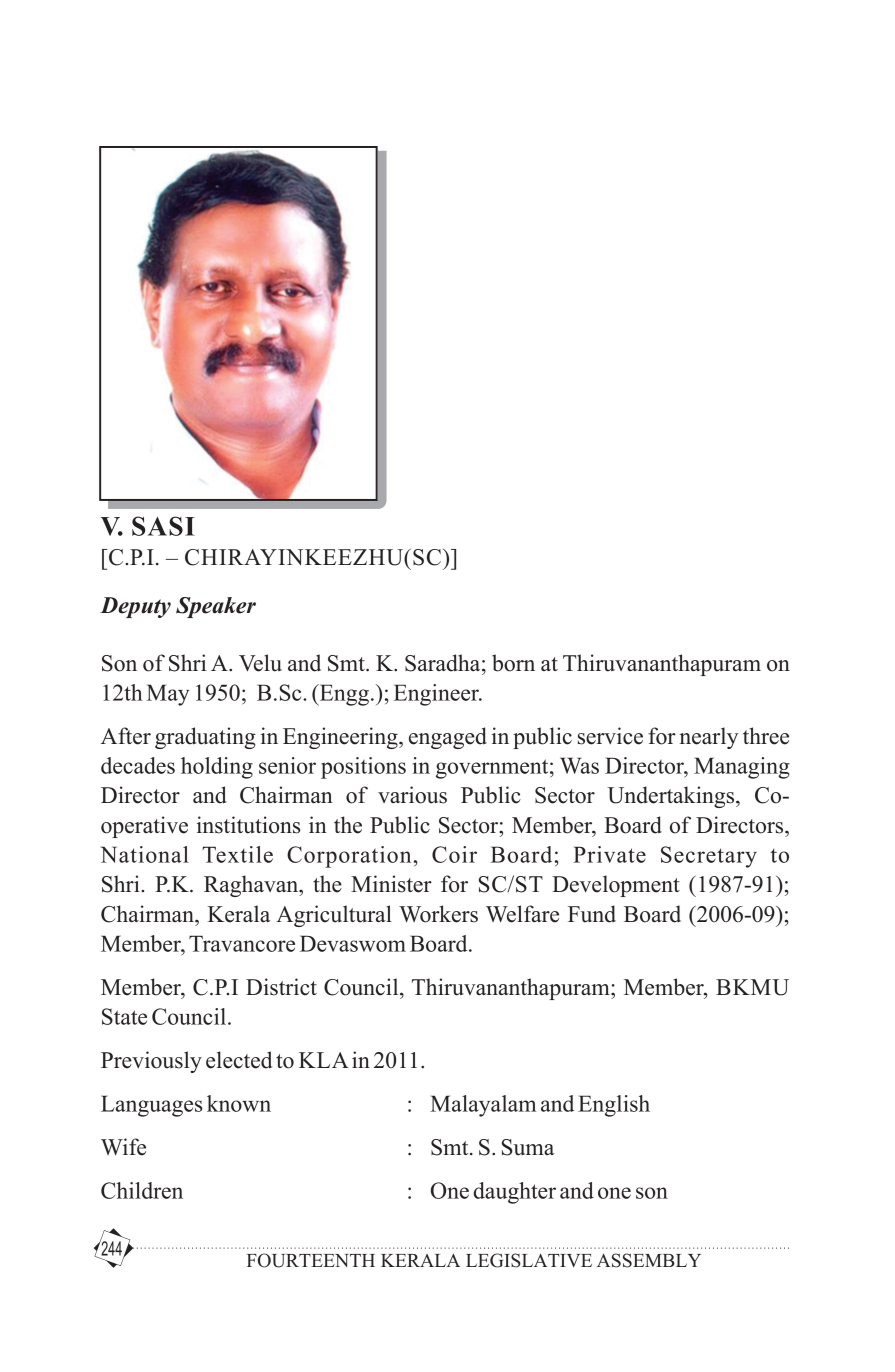  Describe the element at coordinates (438, 914) in the screenshot. I see `Workers` at that location.
